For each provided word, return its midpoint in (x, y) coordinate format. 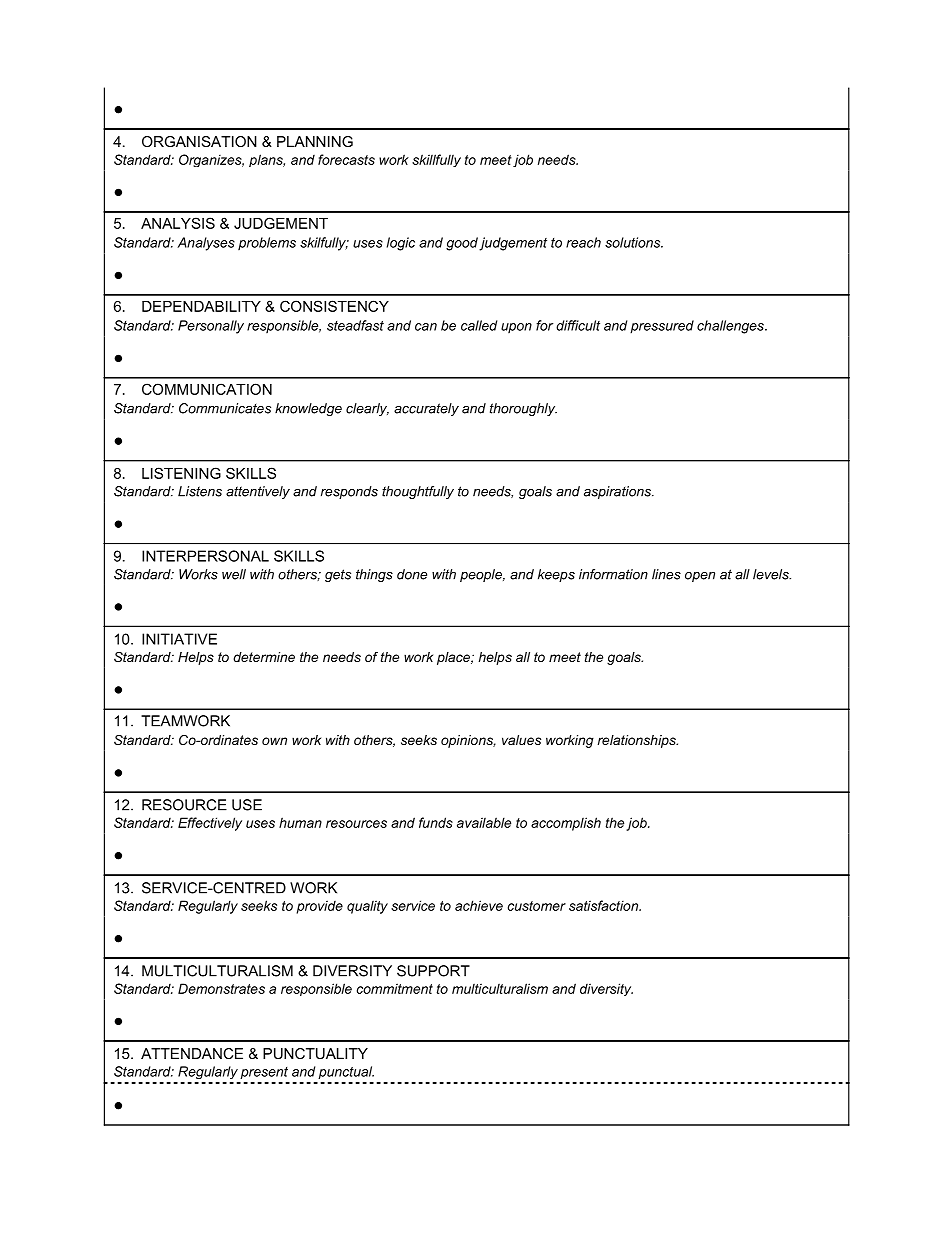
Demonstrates (221, 988)
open (700, 577)
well (234, 574)
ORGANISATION (199, 141)
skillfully (436, 160)
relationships (638, 741)
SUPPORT (433, 971)
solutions (634, 242)
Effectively (210, 824)
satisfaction (605, 905)
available (484, 822)
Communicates (225, 408)
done (412, 574)
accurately (426, 409)
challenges (731, 327)
